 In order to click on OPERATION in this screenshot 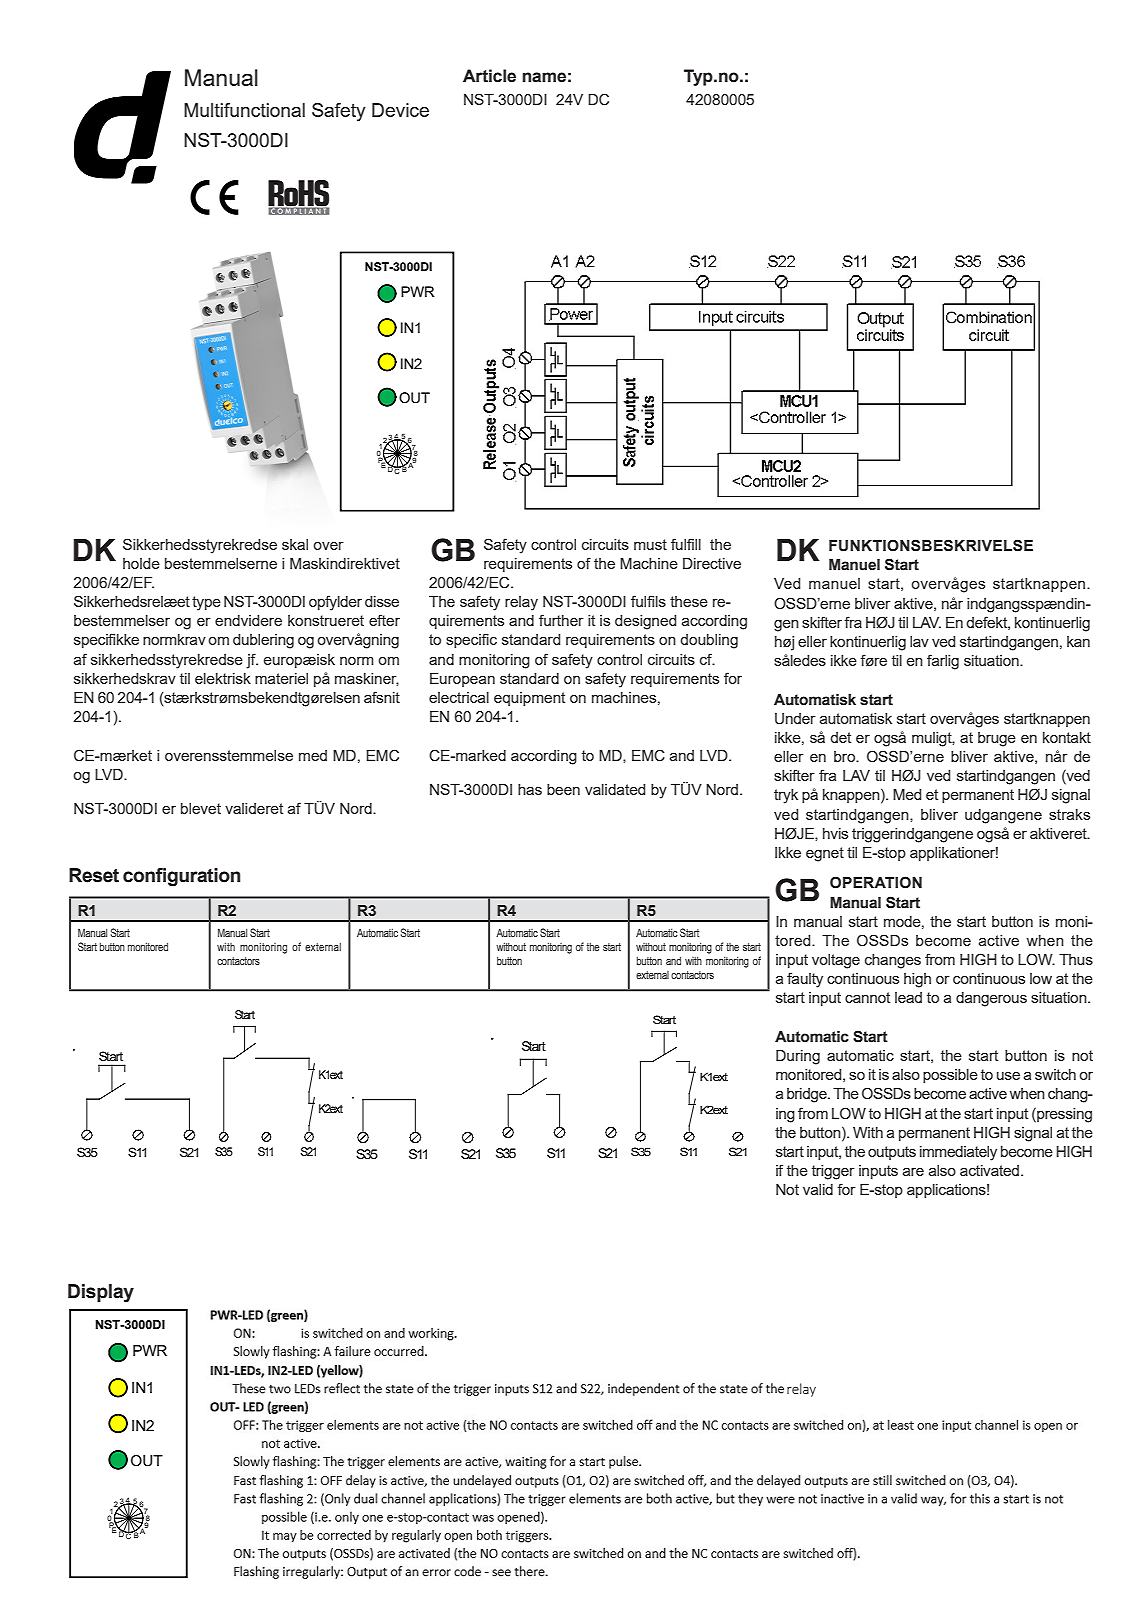, I will do `click(876, 882)`.
